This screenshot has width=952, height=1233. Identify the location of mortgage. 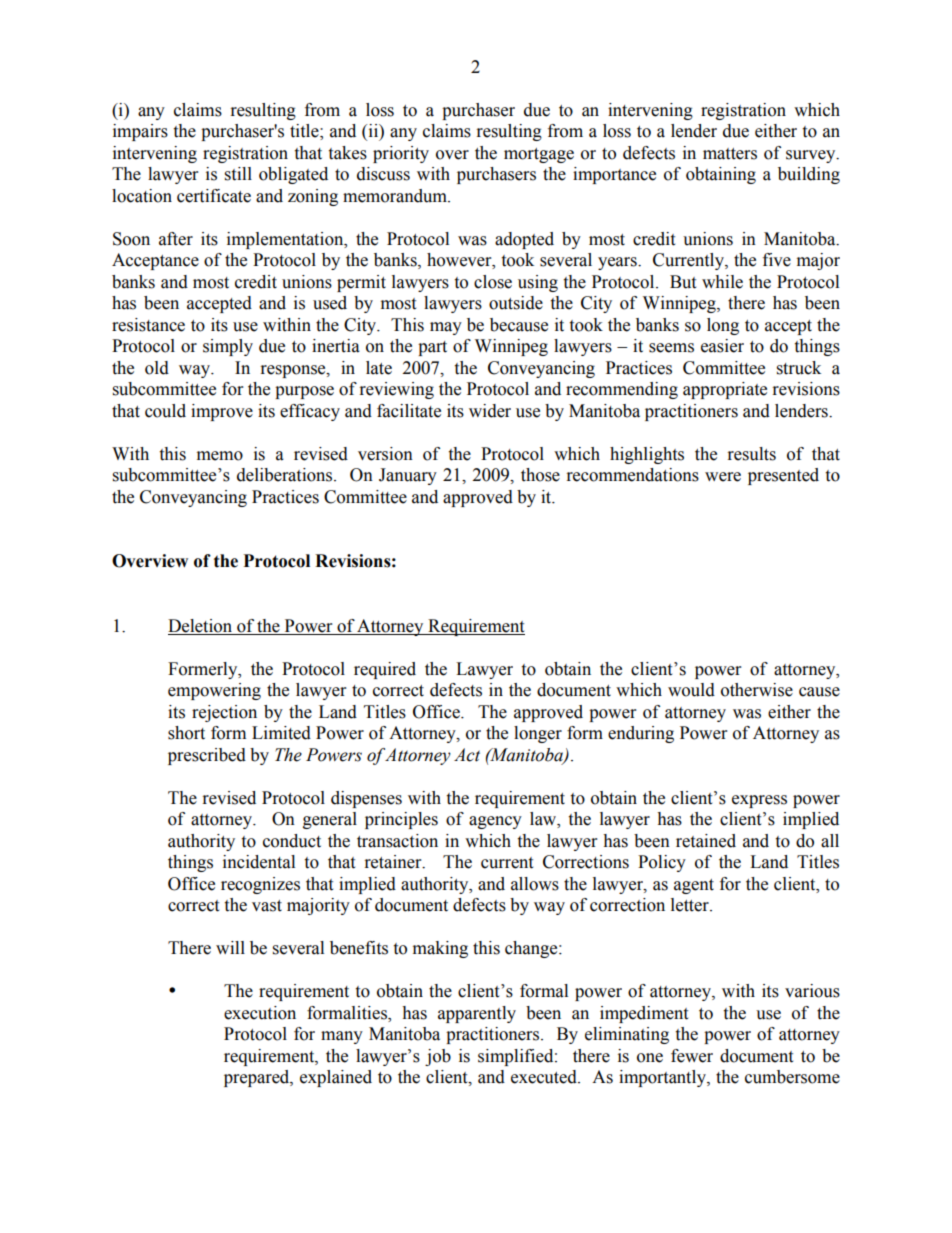
(539, 155).
